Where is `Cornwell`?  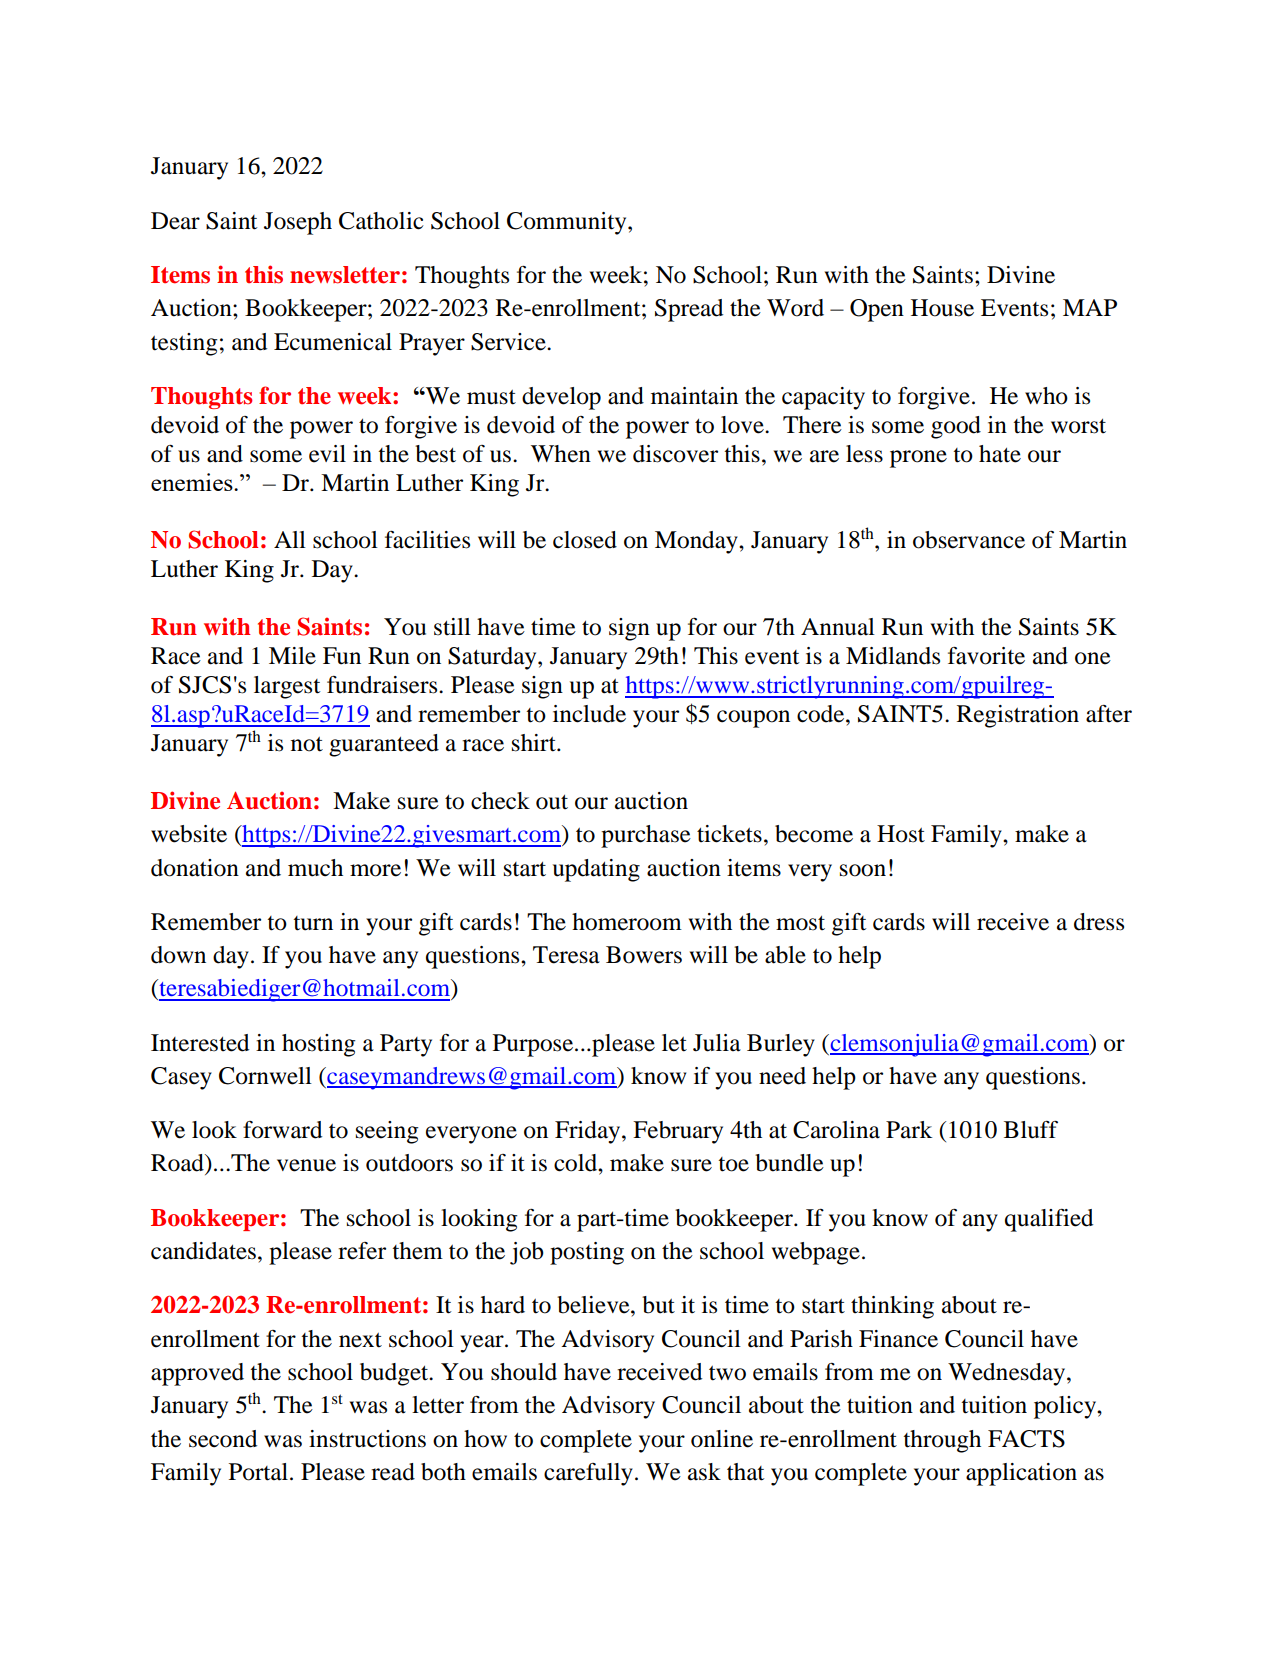 Cornwell is located at coordinates (265, 1076).
